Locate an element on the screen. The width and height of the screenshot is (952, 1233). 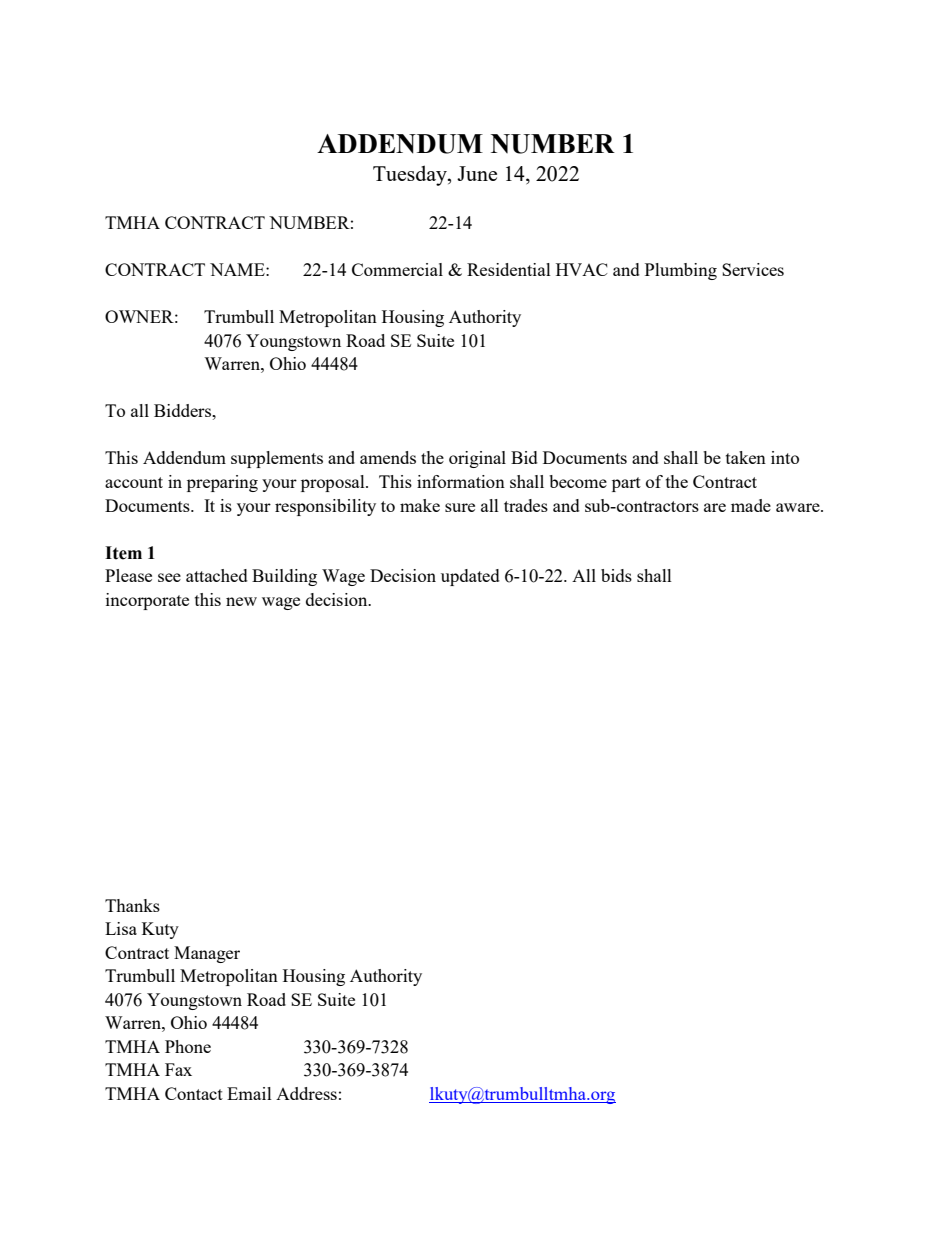
bids is located at coordinates (616, 575).
